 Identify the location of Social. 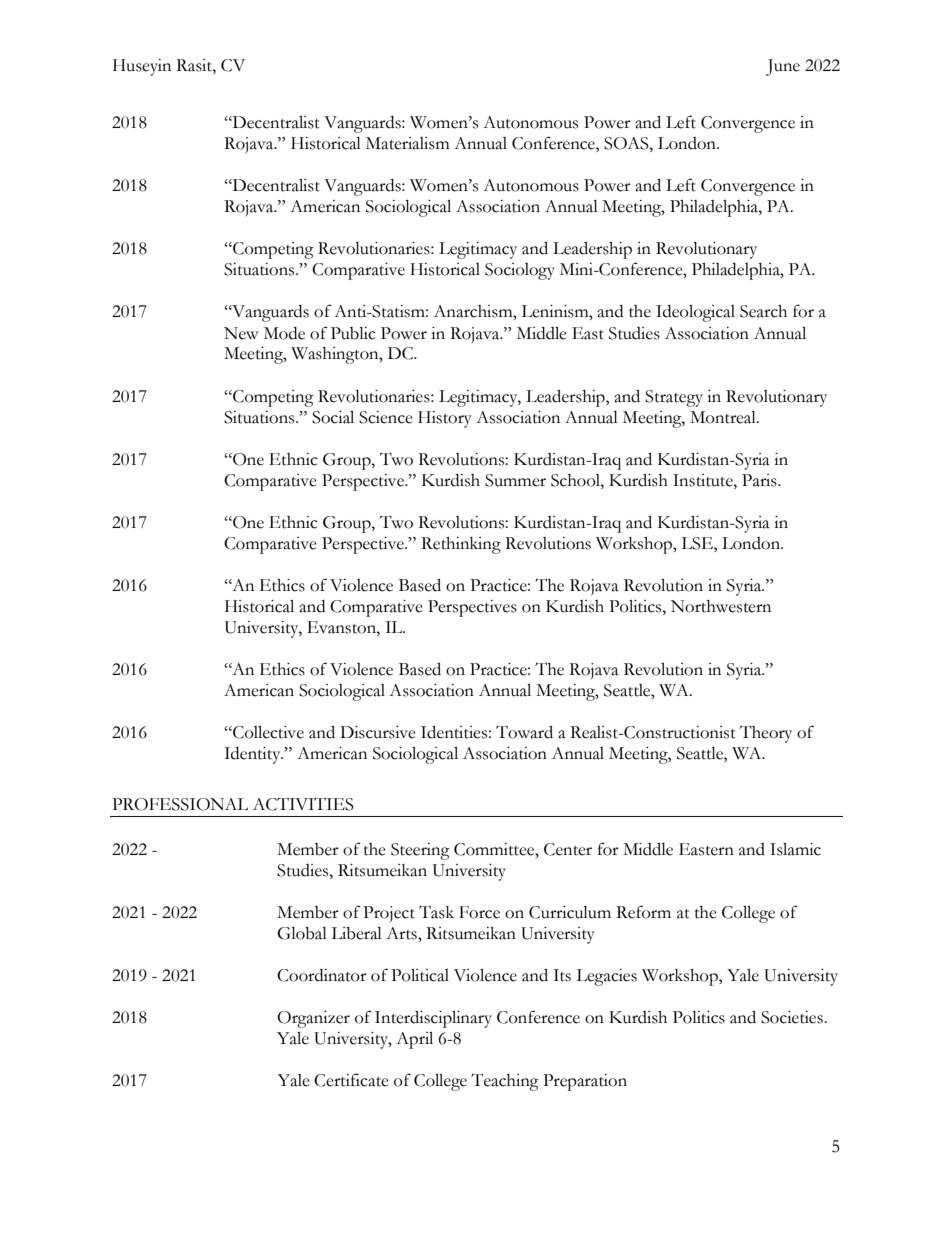
(333, 417).
